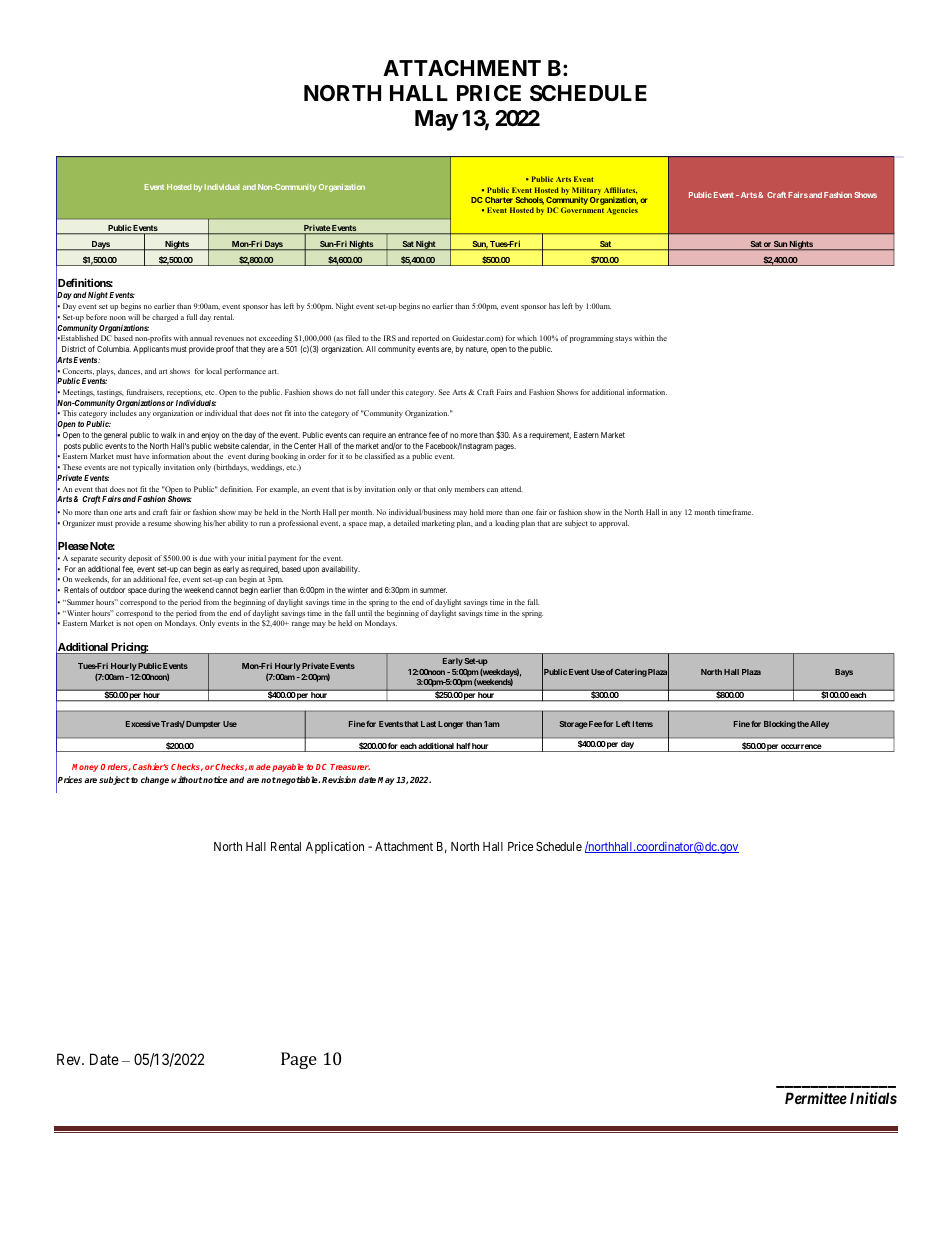 The height and width of the page is (1233, 952). Describe the element at coordinates (499, 200) in the page. I see `Charter` at that location.
